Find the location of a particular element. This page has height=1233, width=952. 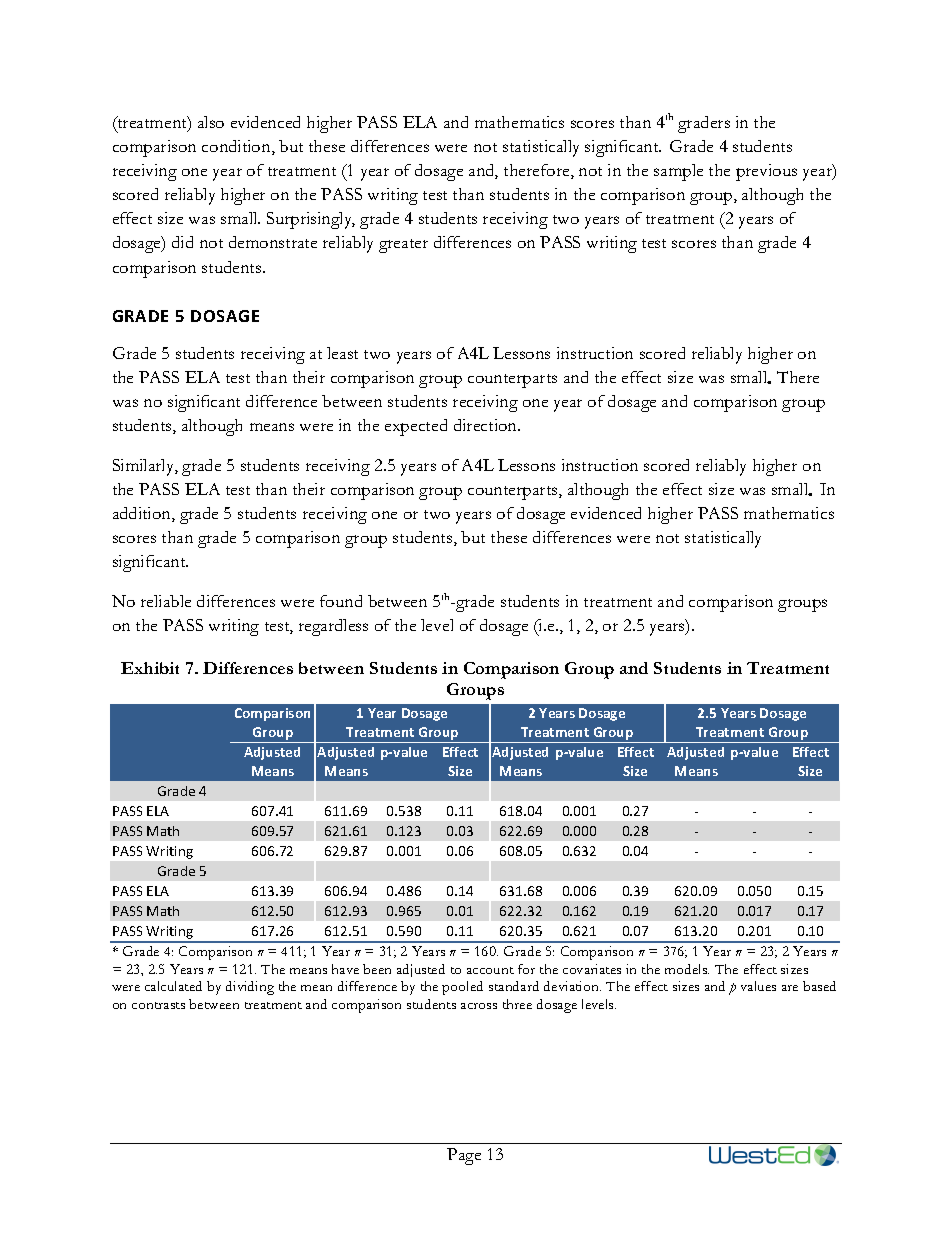

previous is located at coordinates (766, 172).
